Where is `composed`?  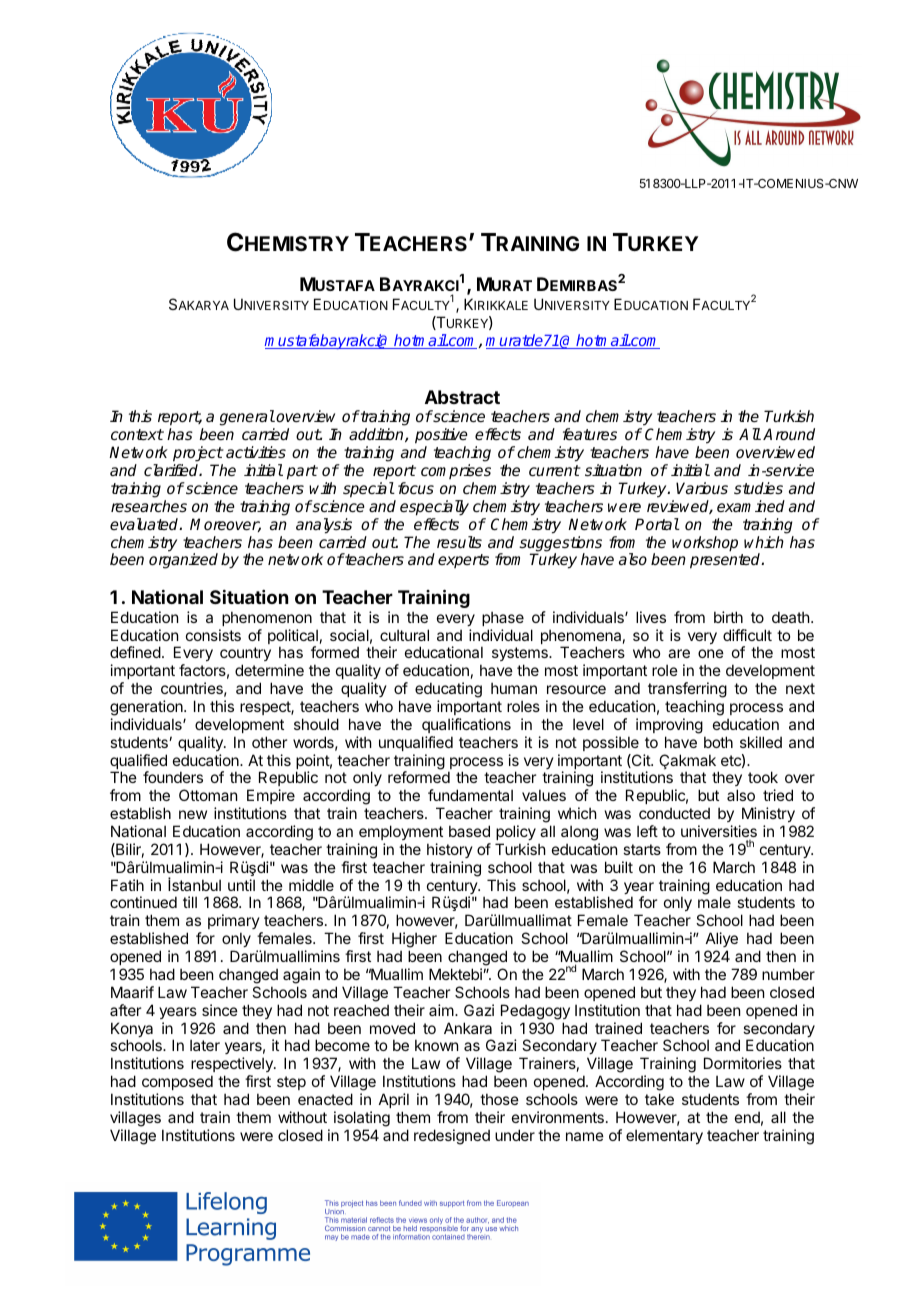
composed is located at coordinates (177, 1082).
